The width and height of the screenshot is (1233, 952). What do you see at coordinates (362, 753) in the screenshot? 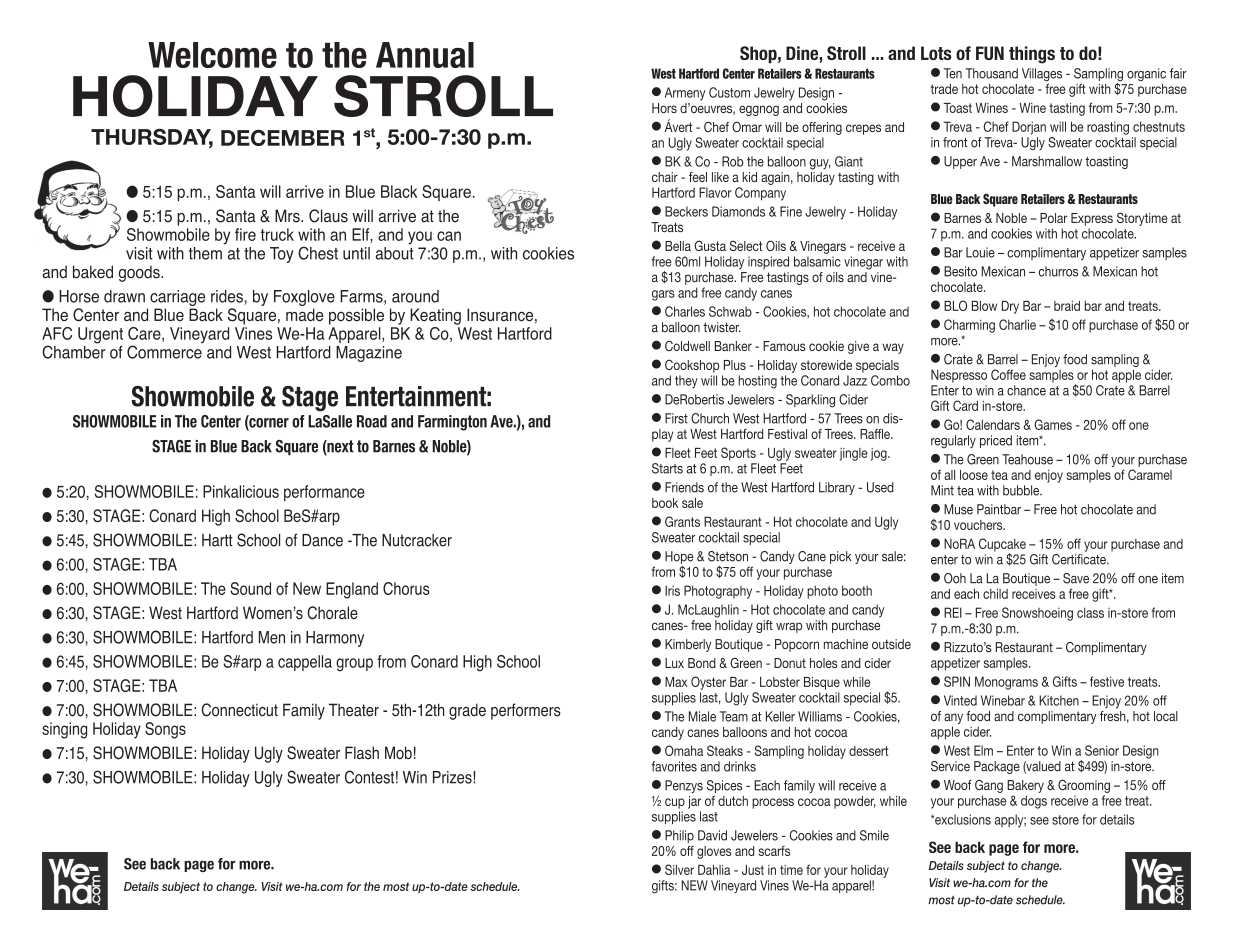
I see `Flash` at bounding box center [362, 753].
